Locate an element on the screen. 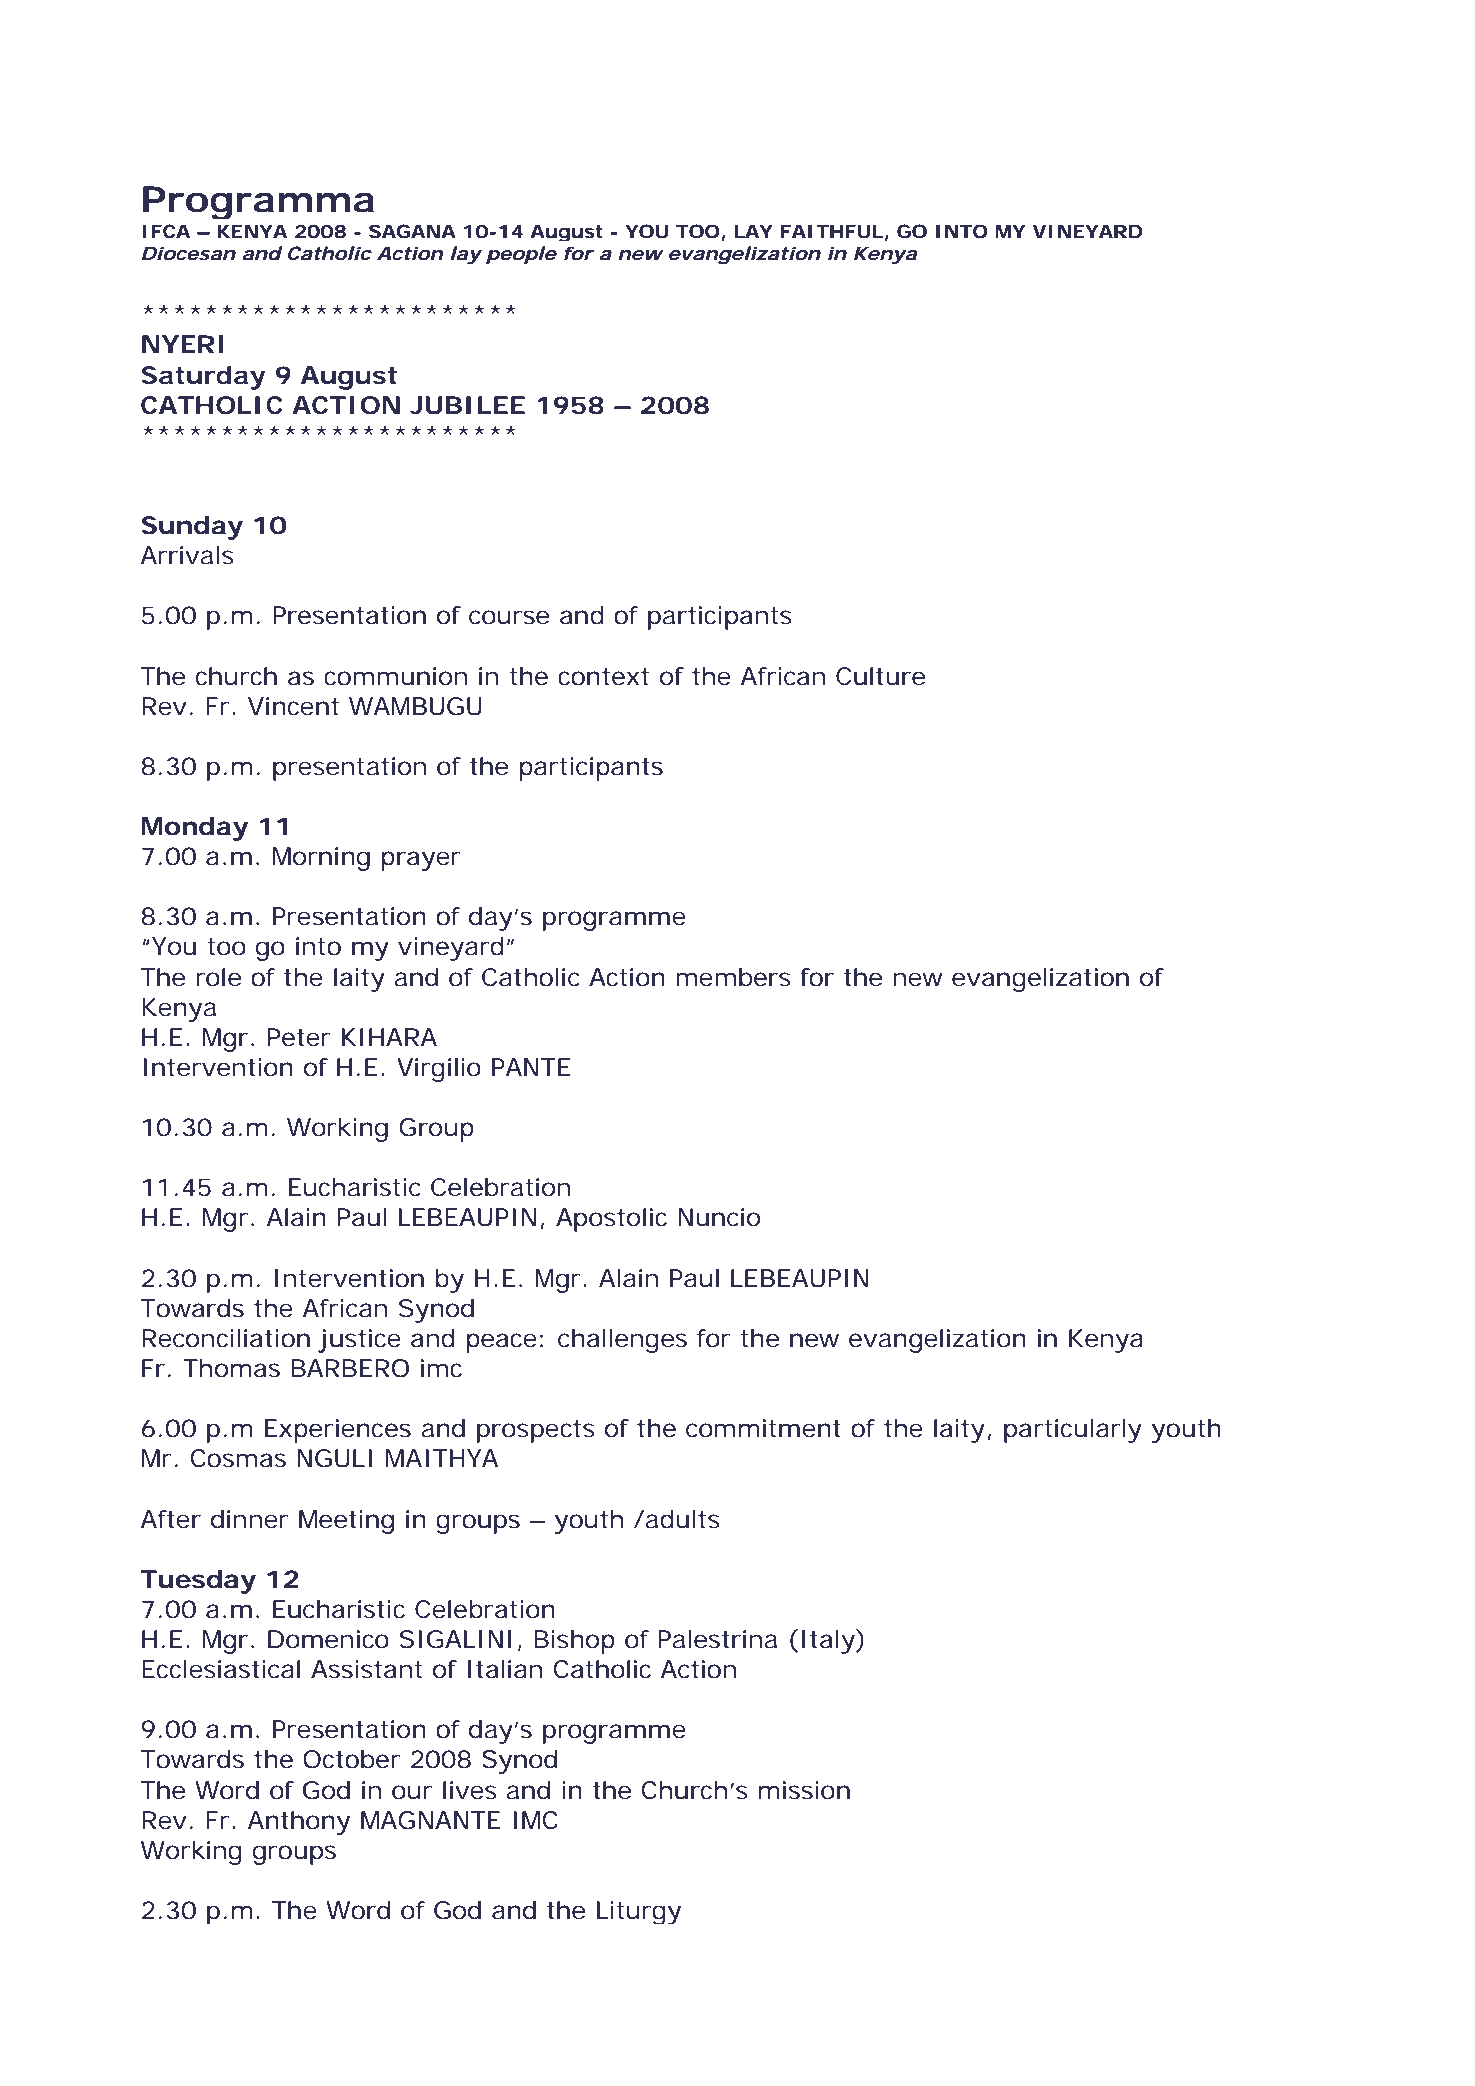  FAITHFUL is located at coordinates (832, 231).
